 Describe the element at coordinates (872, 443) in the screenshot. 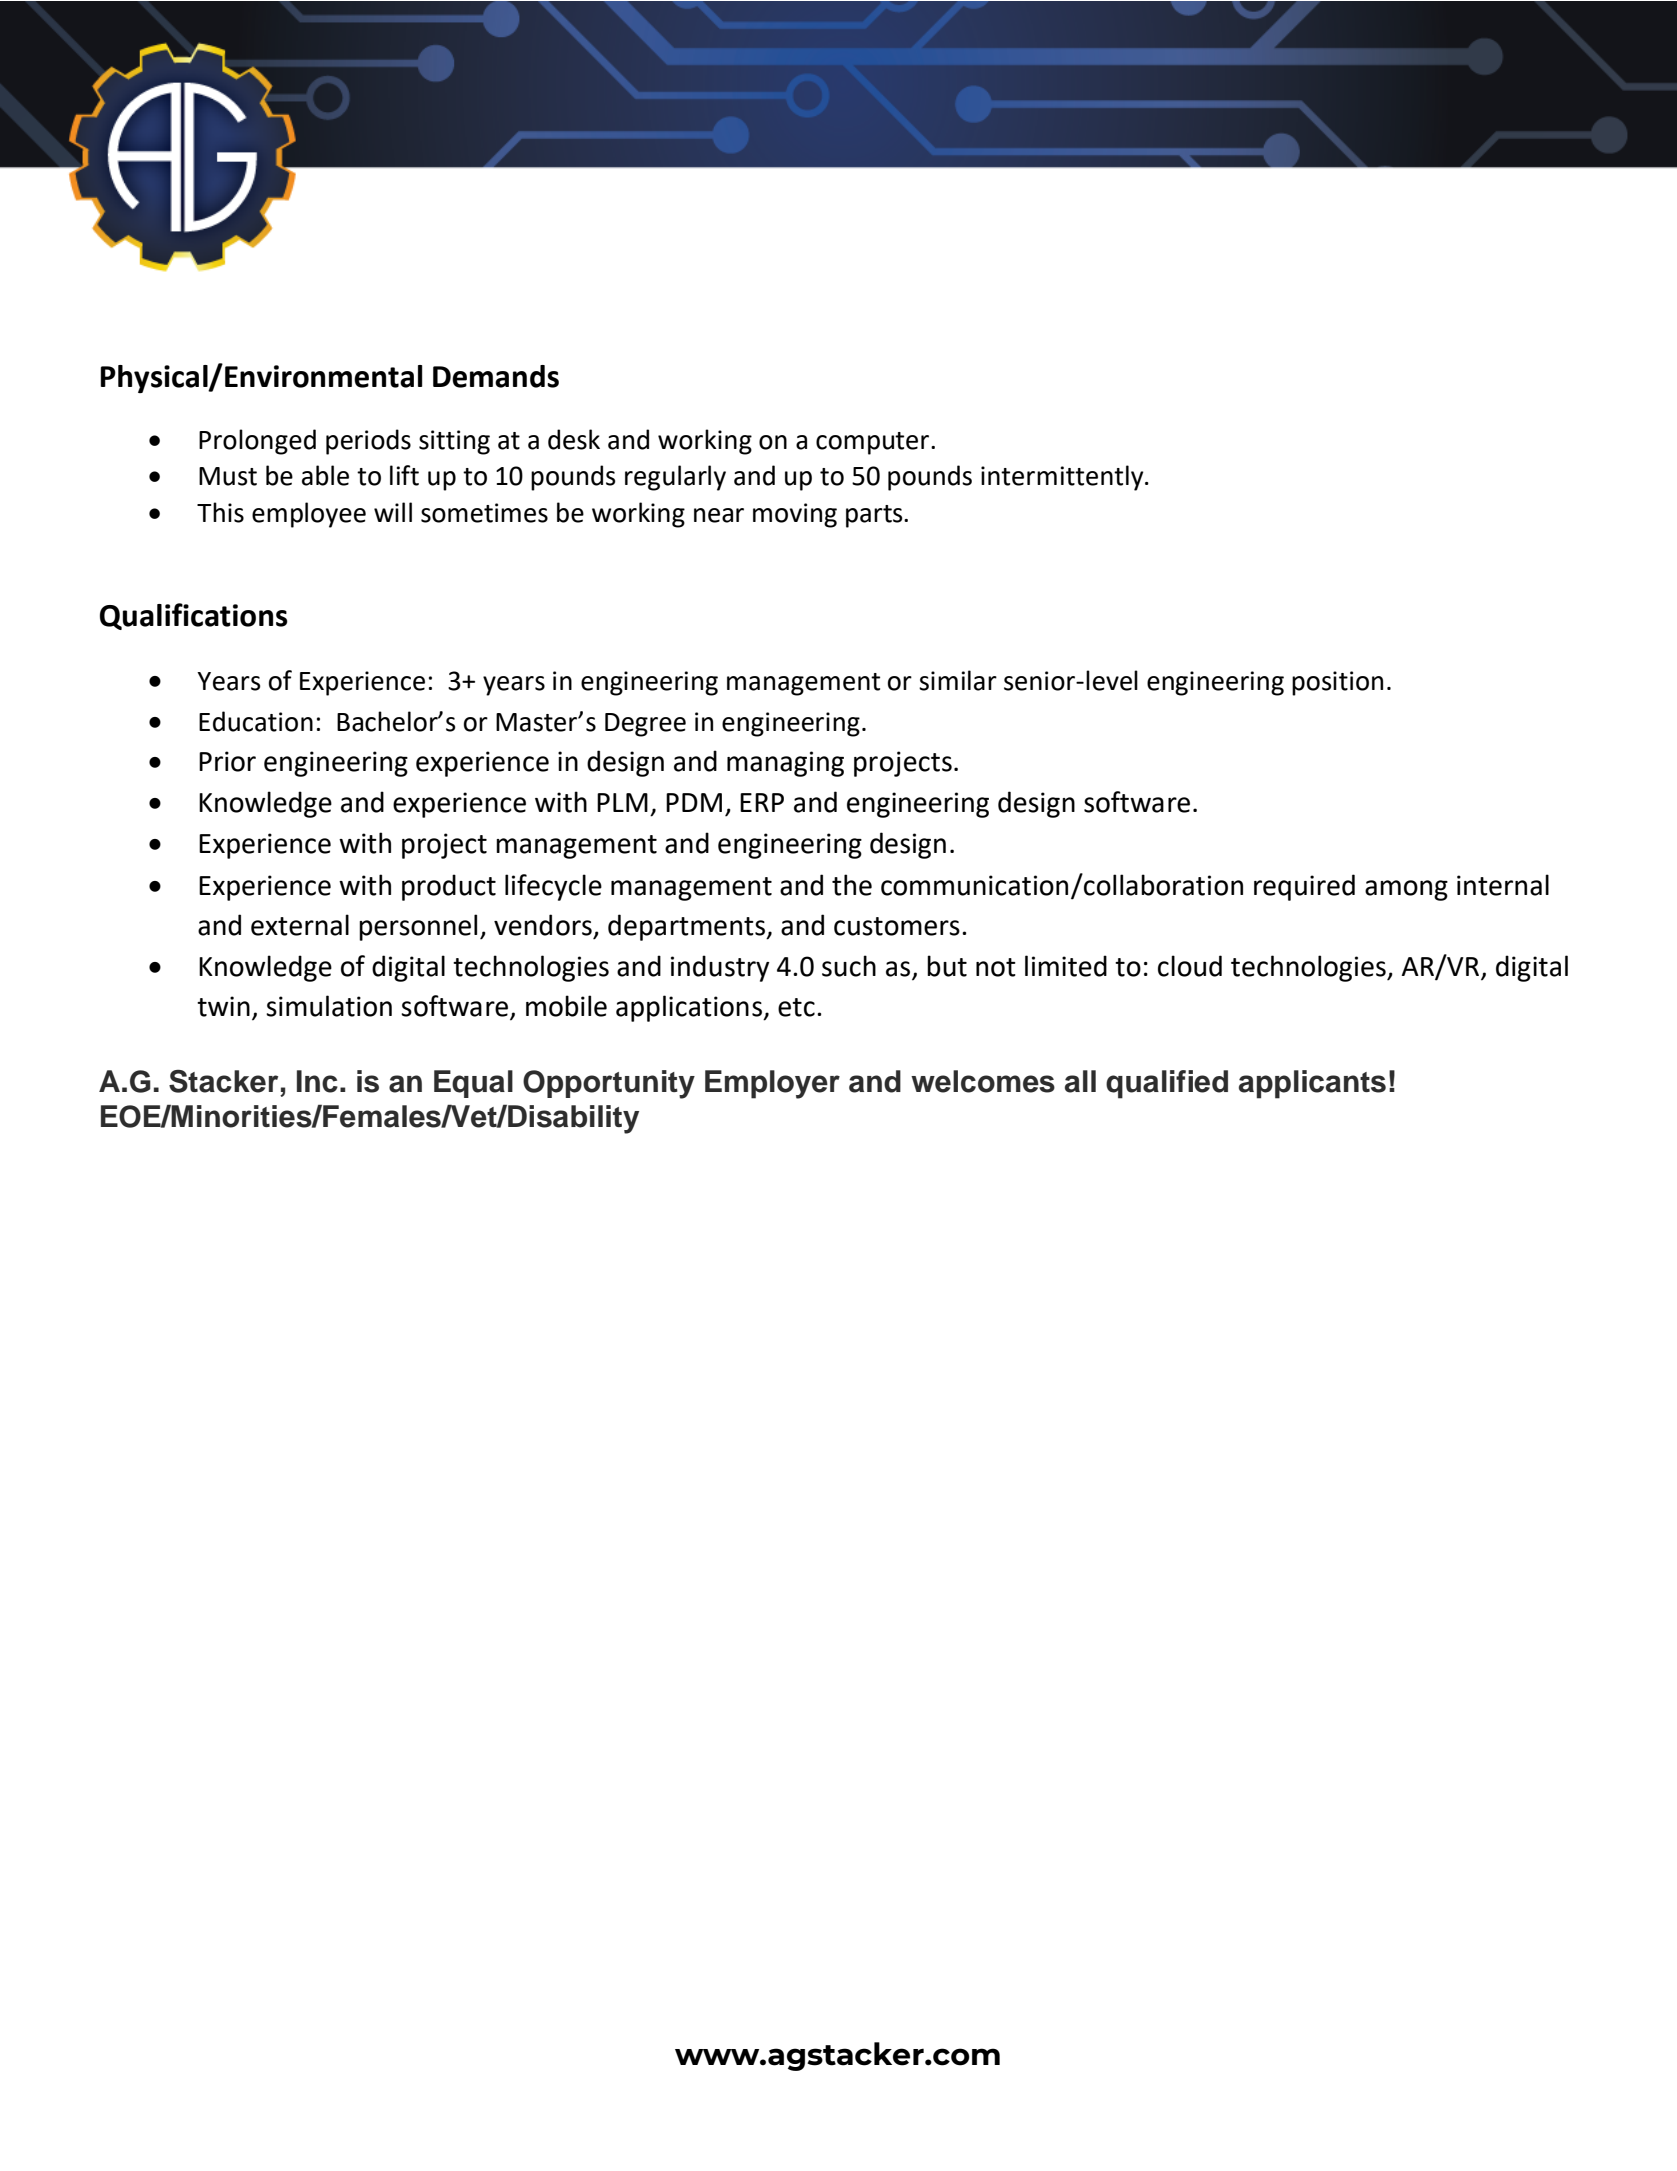

I see `computer` at that location.
